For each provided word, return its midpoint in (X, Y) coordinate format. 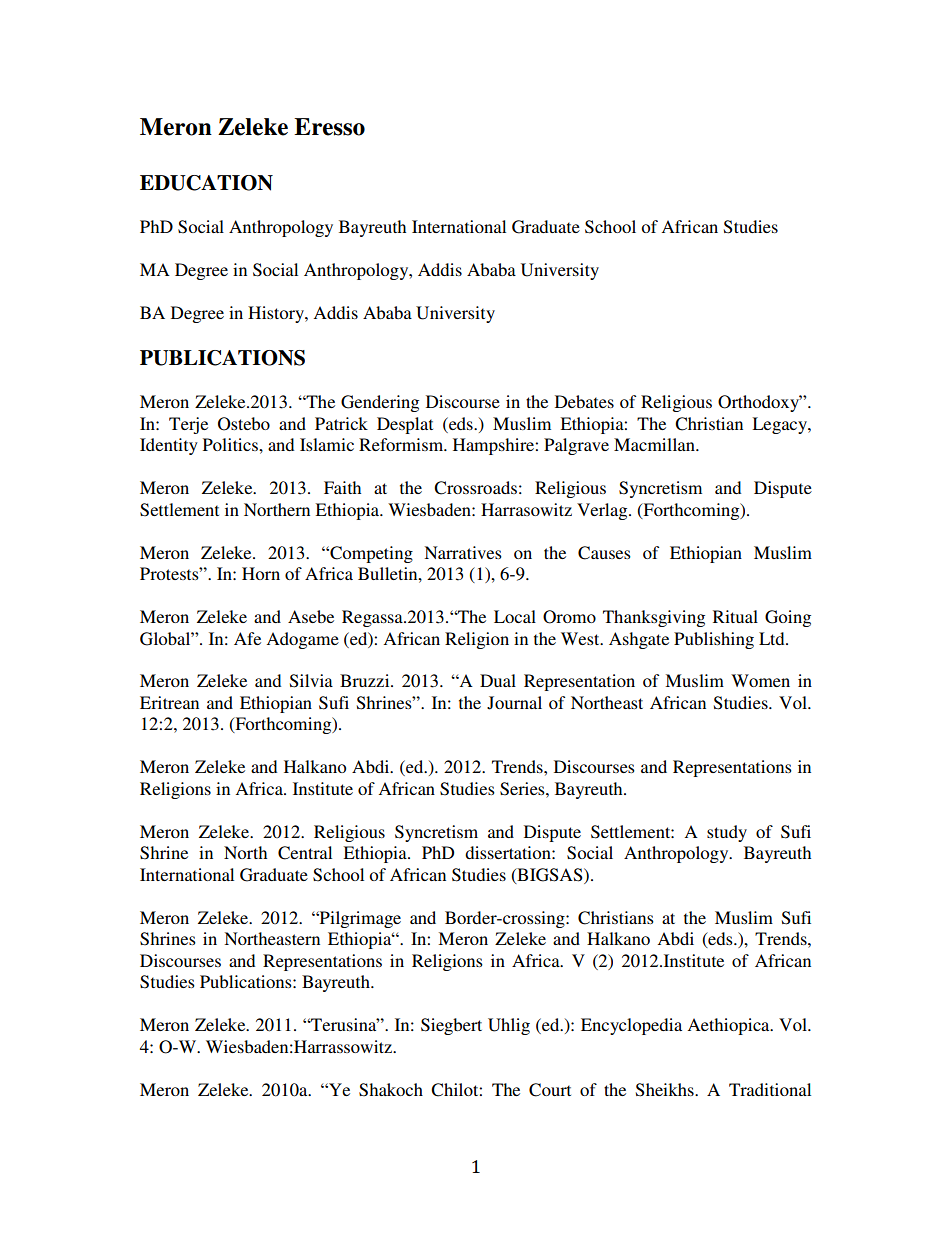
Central (305, 853)
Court (550, 1090)
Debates (584, 401)
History (277, 314)
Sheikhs (666, 1090)
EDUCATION (206, 183)
